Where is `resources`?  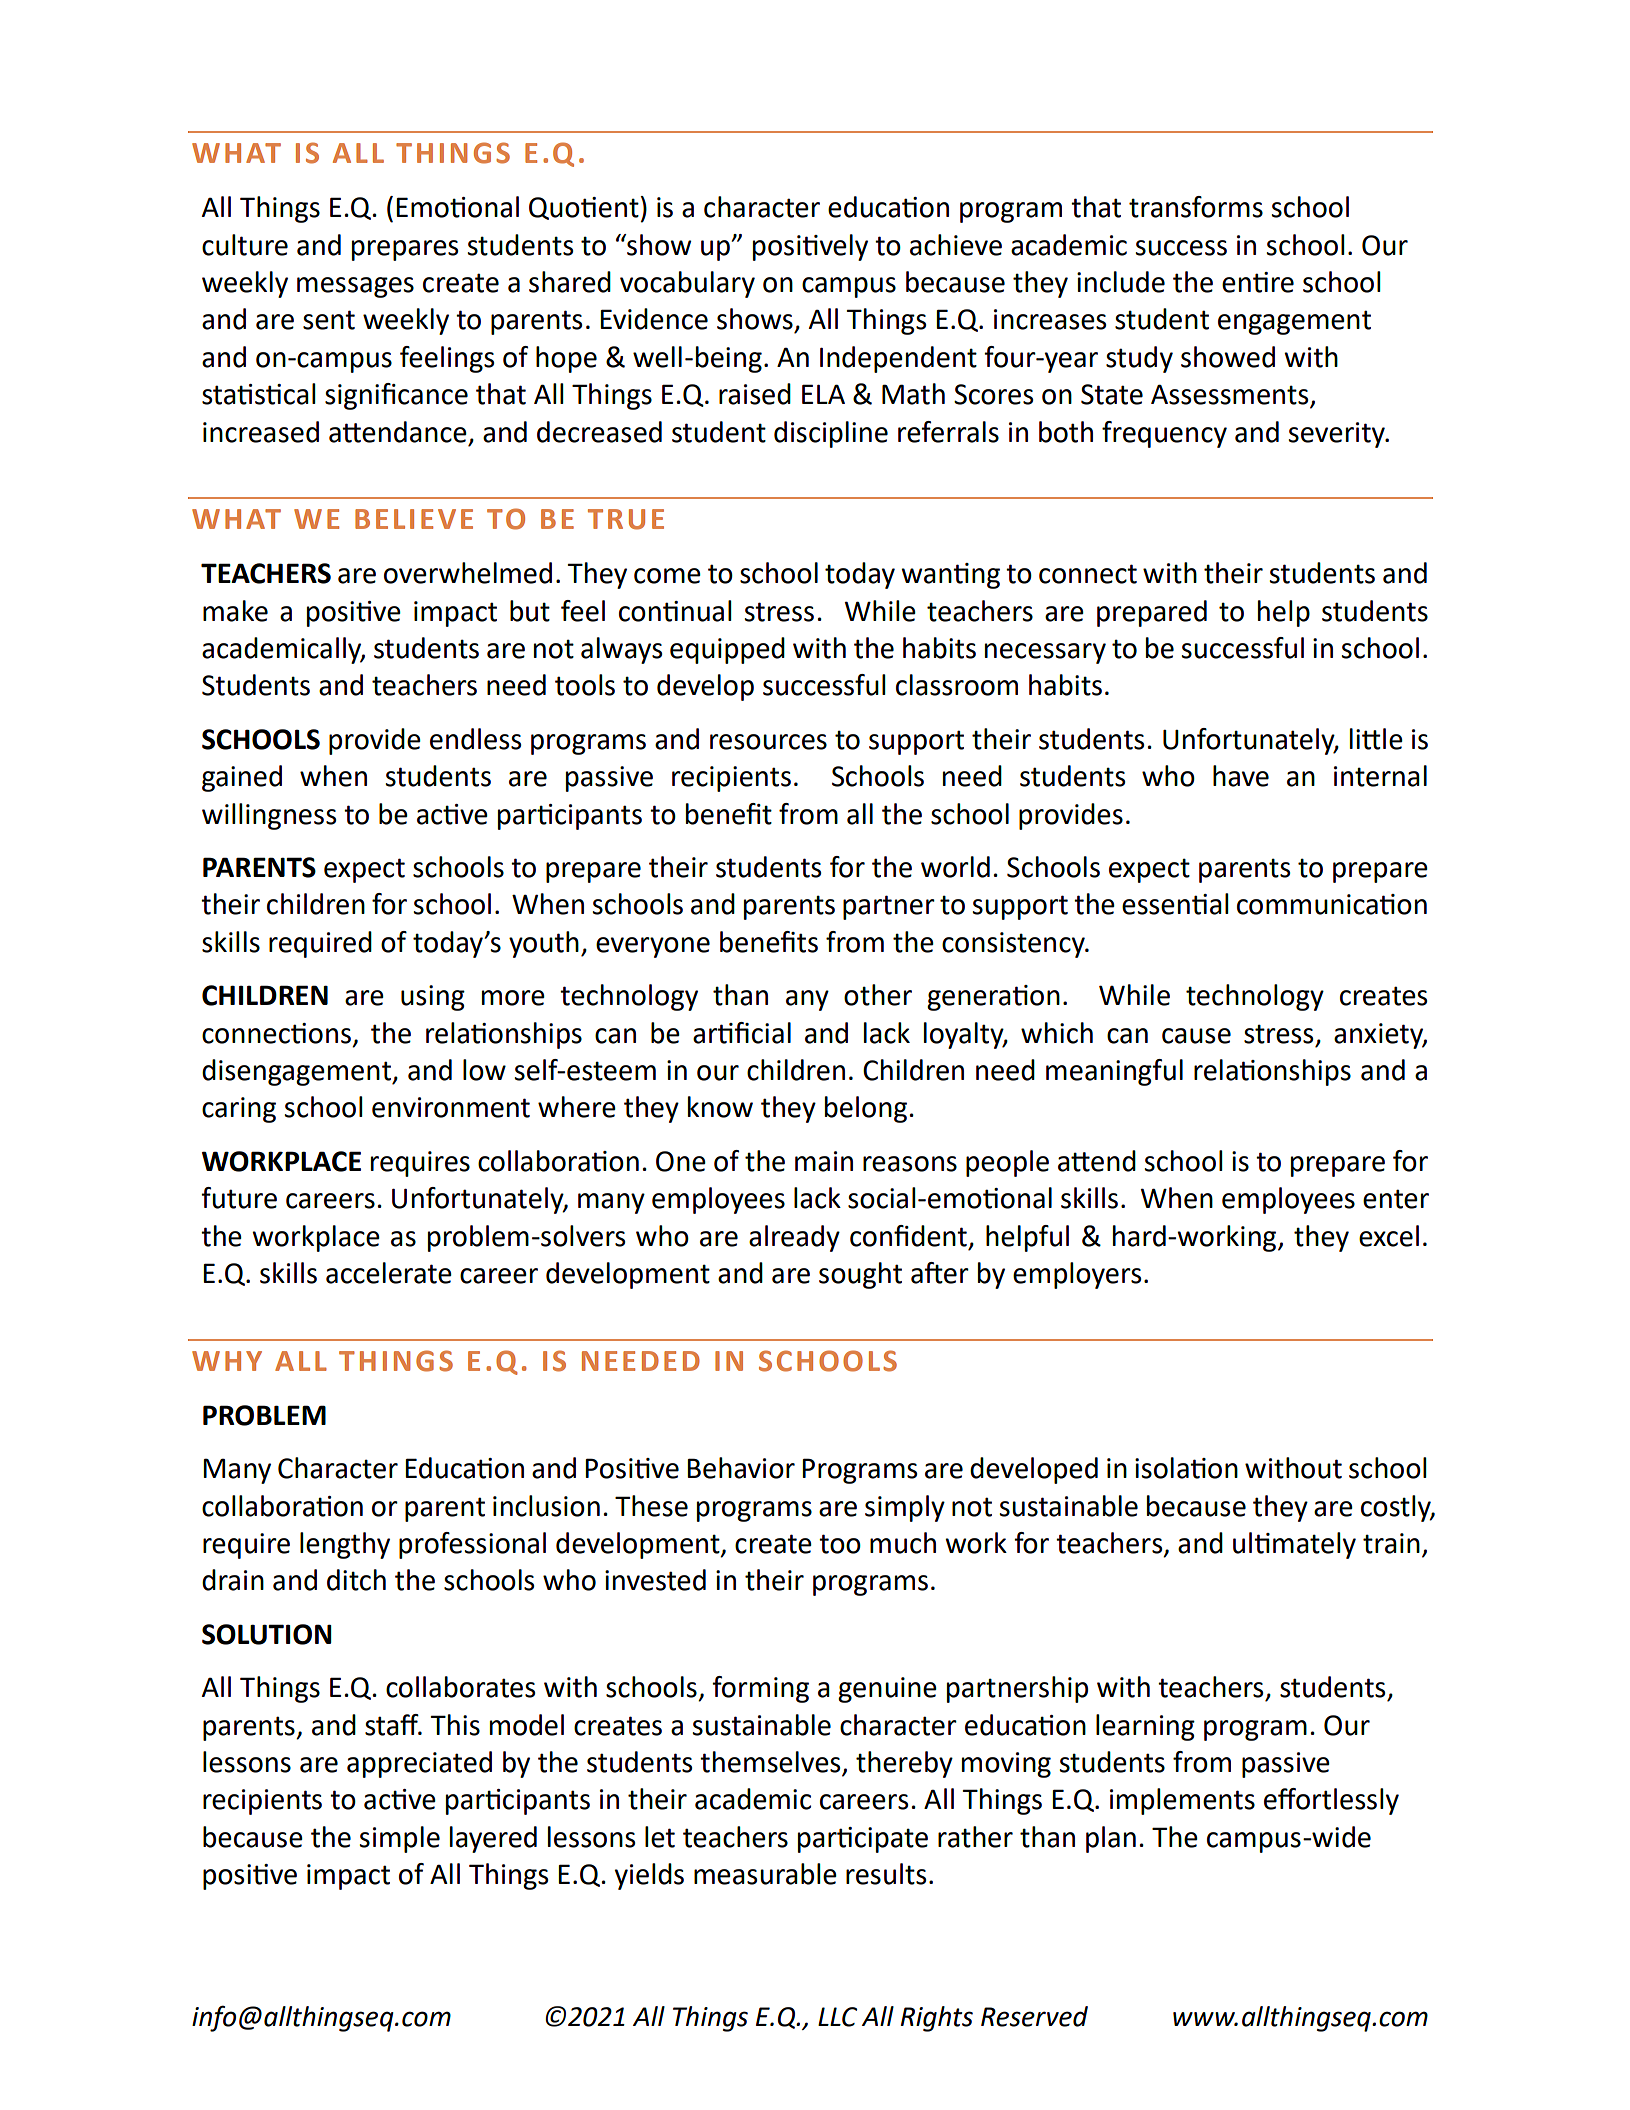
resources is located at coordinates (768, 742).
